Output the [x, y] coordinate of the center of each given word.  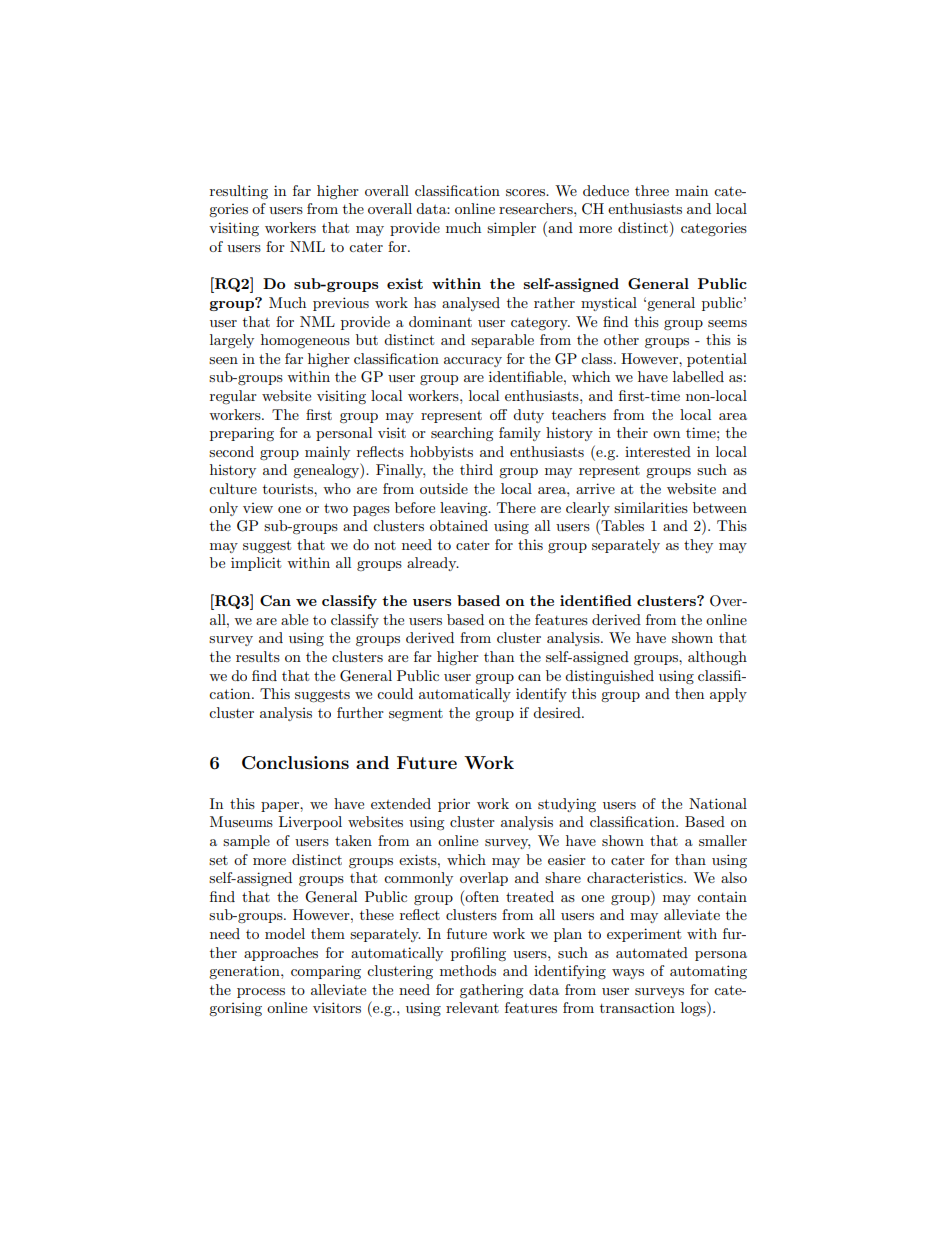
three [652, 190]
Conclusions [295, 763]
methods [468, 970]
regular [233, 397]
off [498, 414]
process [261, 993]
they [698, 546]
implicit [256, 564]
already [433, 564]
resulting [239, 192]
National [718, 803]
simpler [511, 229]
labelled [698, 376]
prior [454, 805]
